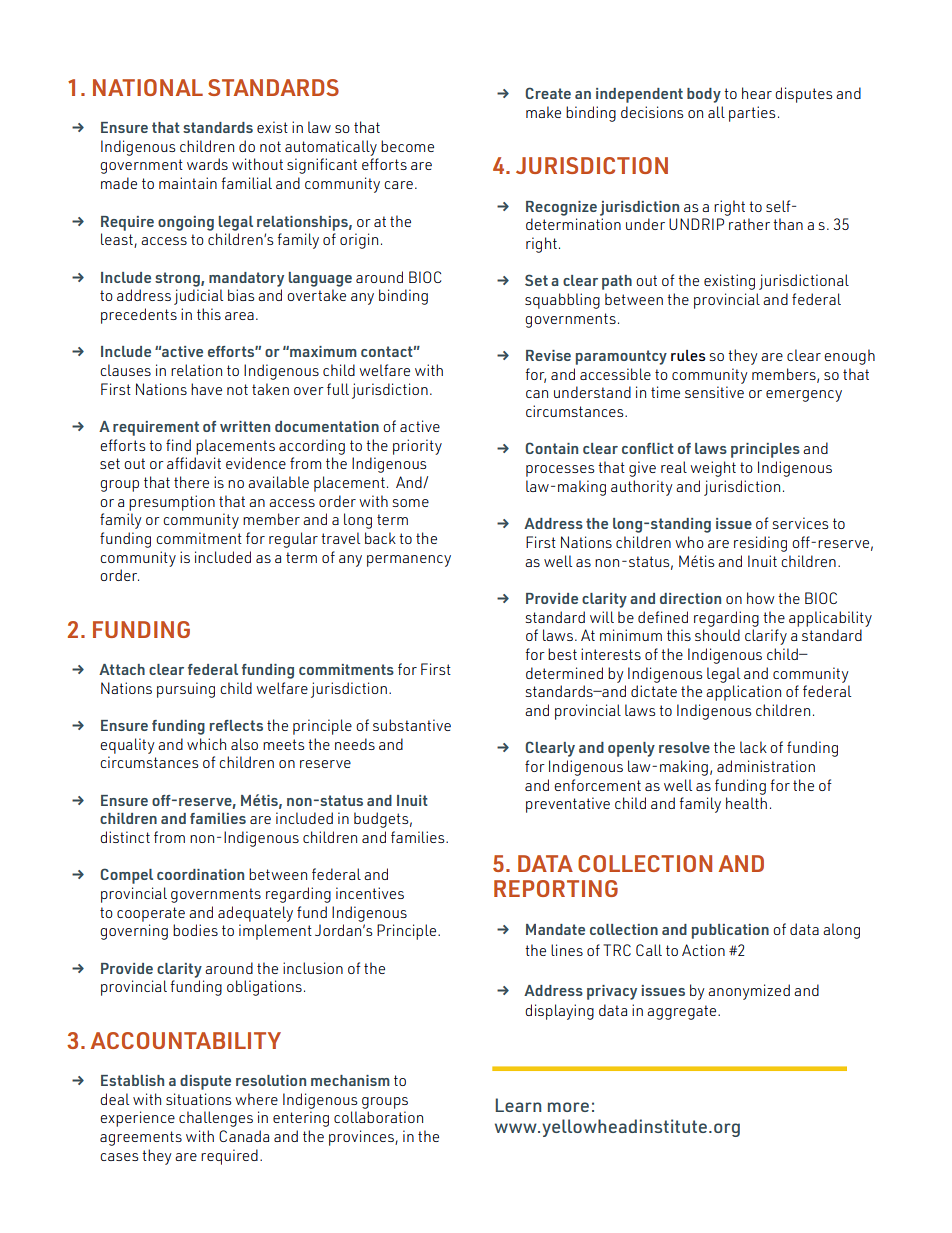 Image resolution: width=952 pixels, height=1233 pixels. What do you see at coordinates (186, 690) in the screenshot?
I see `pursuing` at bounding box center [186, 690].
